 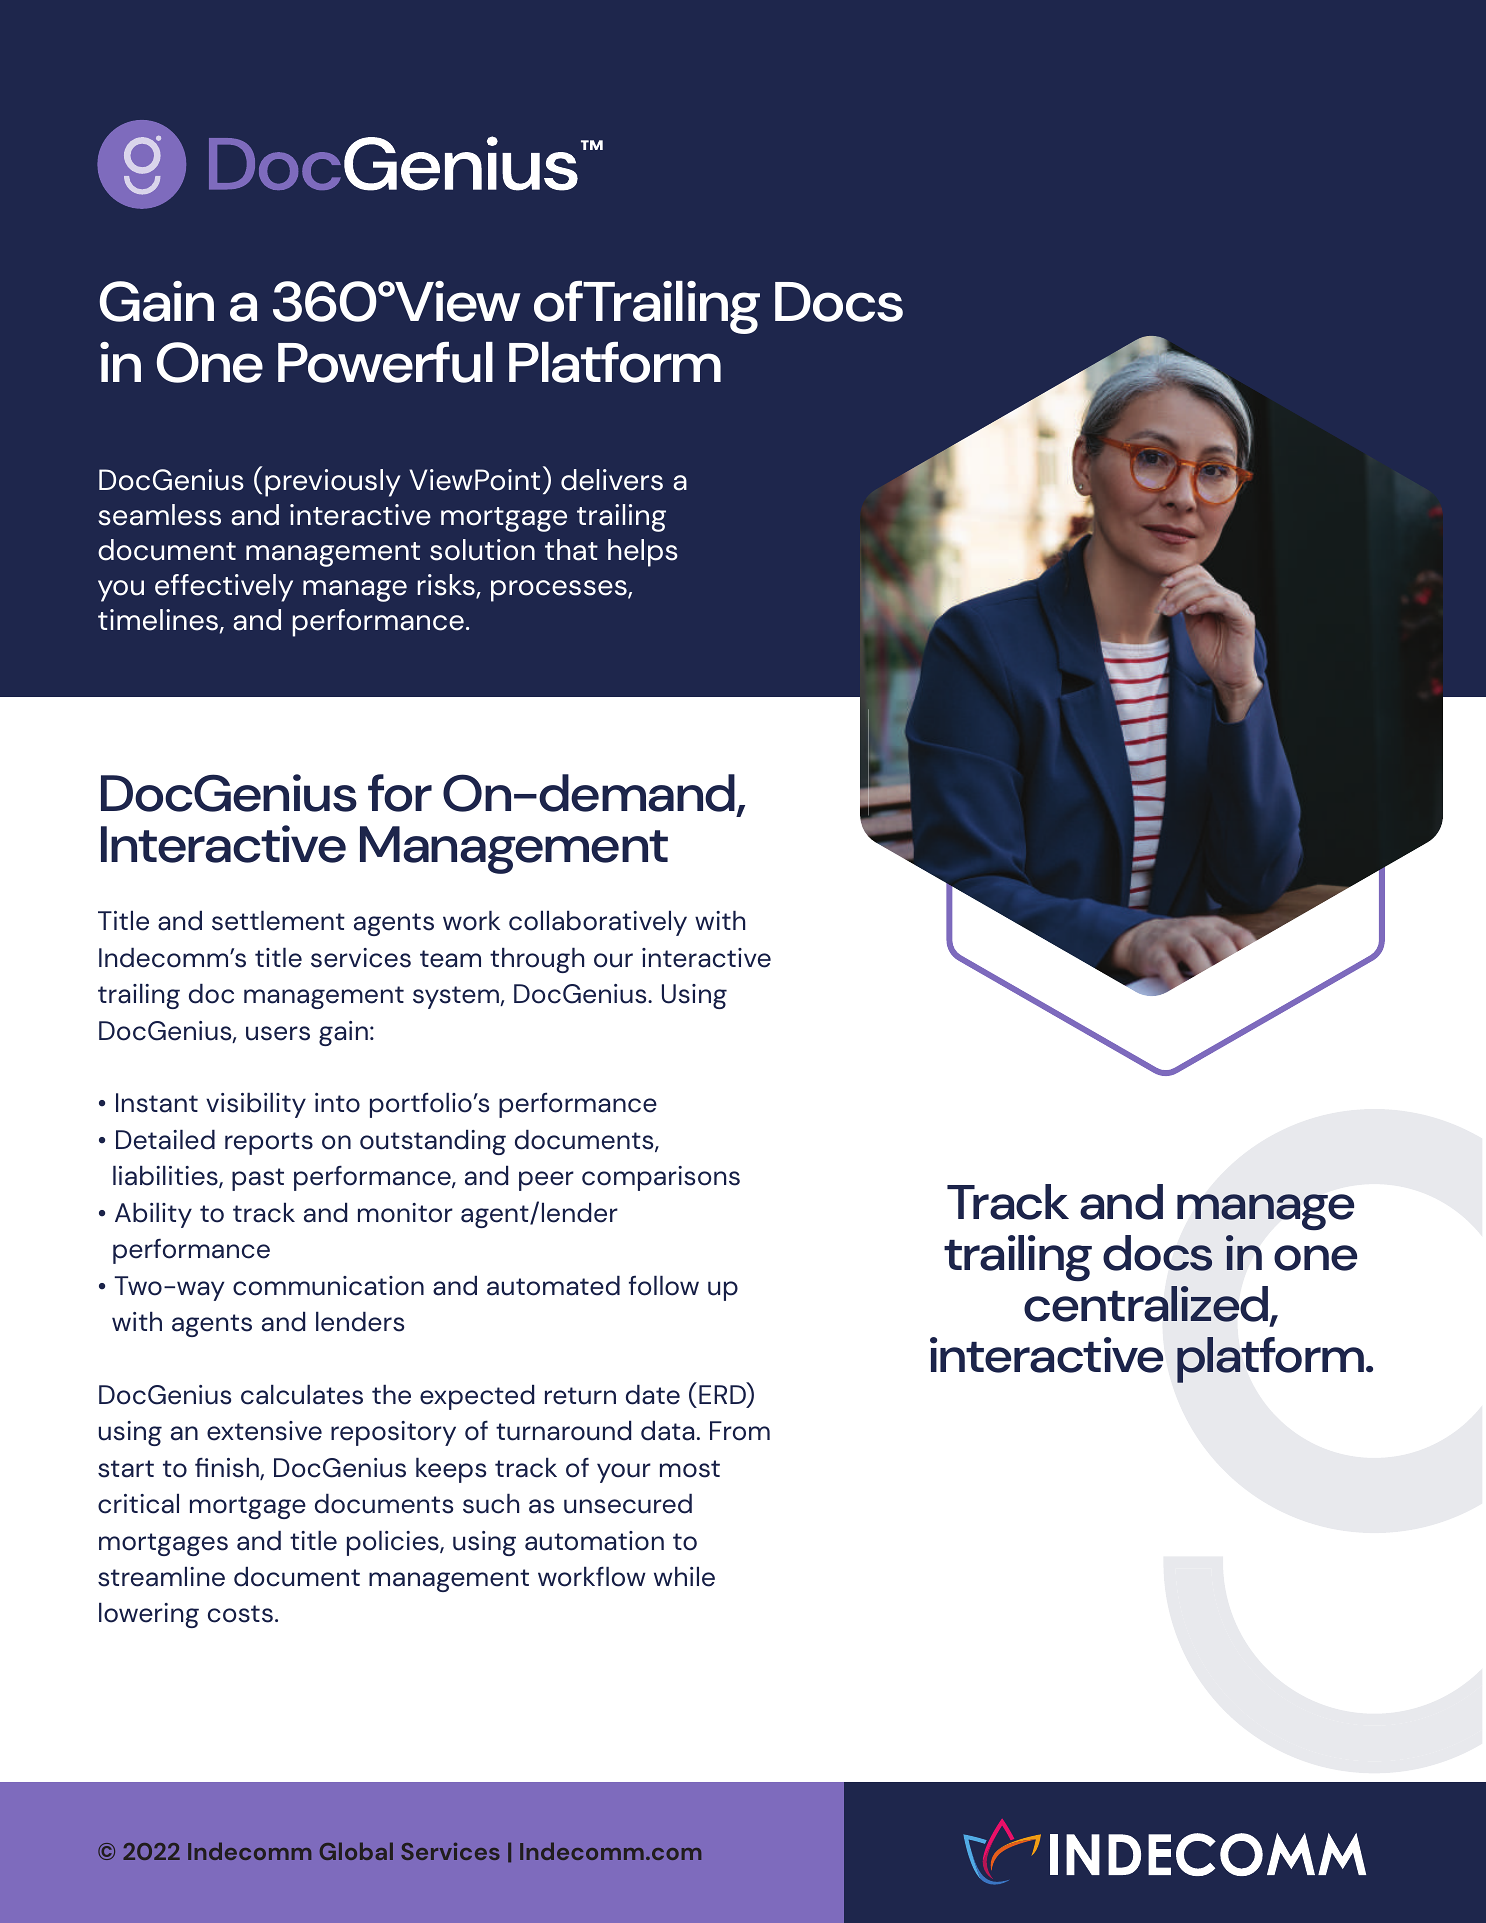 I want to click on while, so click(x=684, y=1576).
